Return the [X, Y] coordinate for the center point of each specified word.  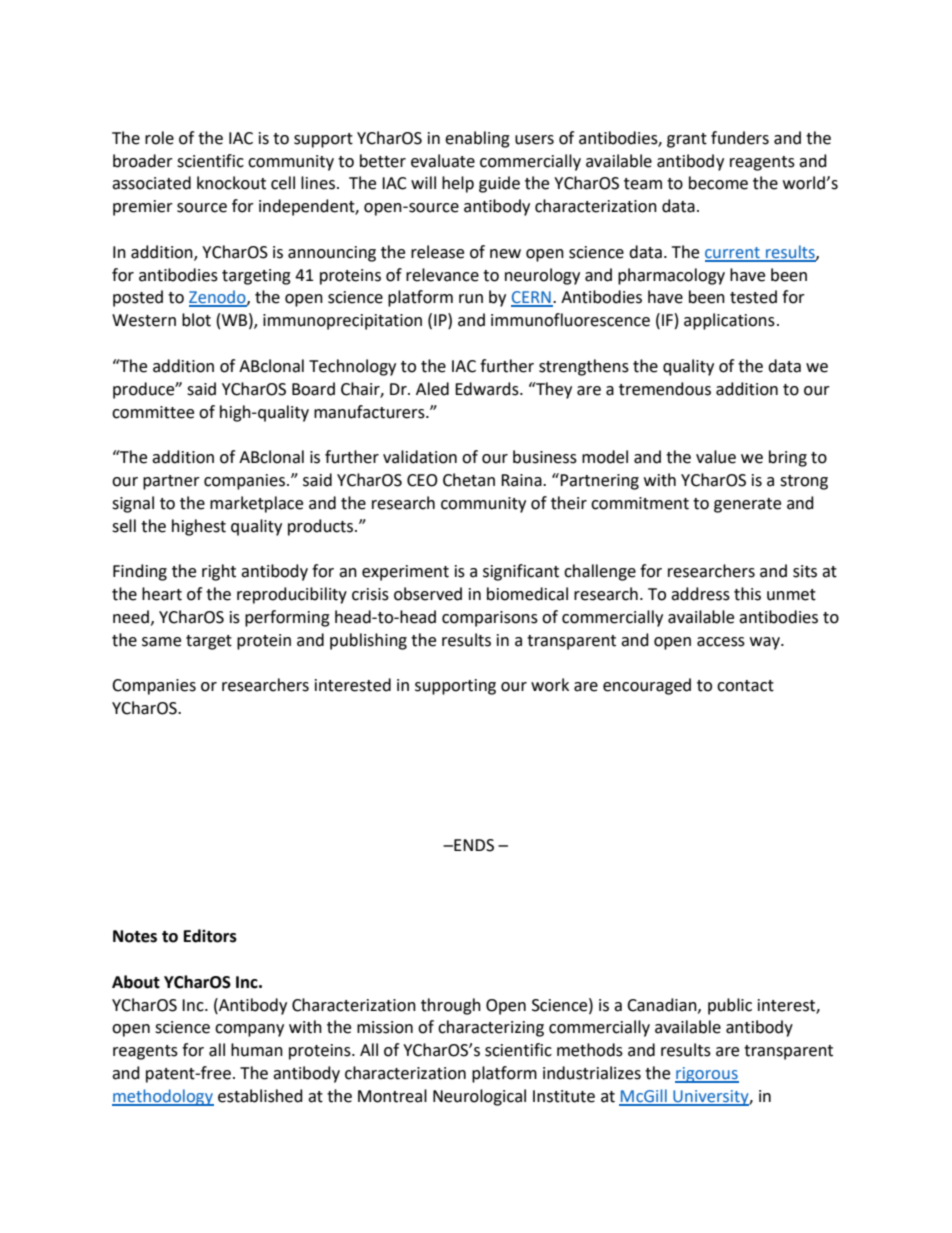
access [721, 642]
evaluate [443, 161]
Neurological [479, 1097]
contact [745, 686]
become [718, 183]
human [257, 1050]
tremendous [665, 389]
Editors [210, 936]
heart [162, 594]
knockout [231, 183]
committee [153, 412]
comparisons [490, 619]
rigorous [707, 1075]
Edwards [488, 389]
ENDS [473, 845]
